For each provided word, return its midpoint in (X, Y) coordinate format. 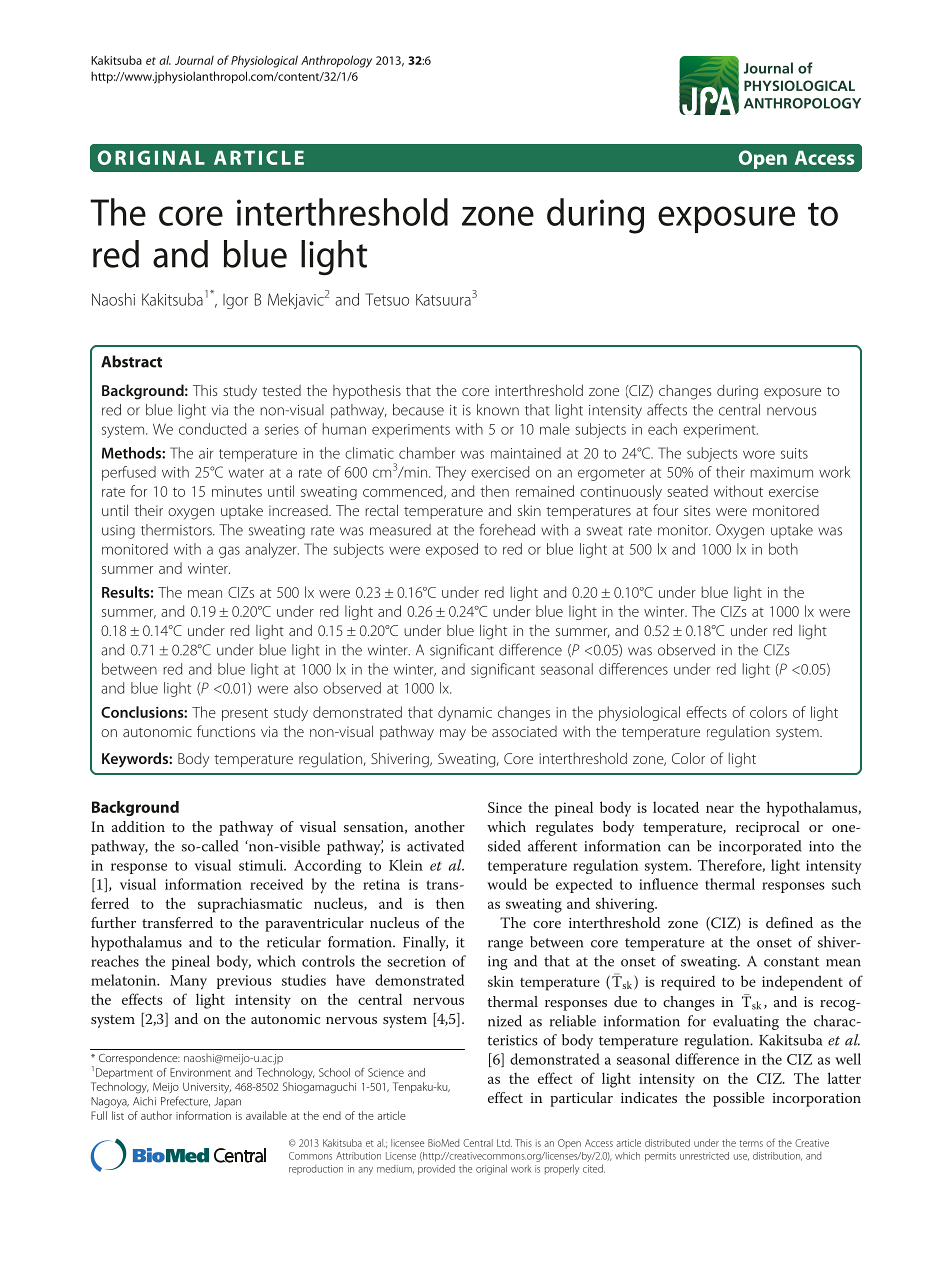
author (156, 1115)
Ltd (504, 1143)
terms (751, 1143)
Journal (194, 60)
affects (667, 410)
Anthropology (336, 61)
